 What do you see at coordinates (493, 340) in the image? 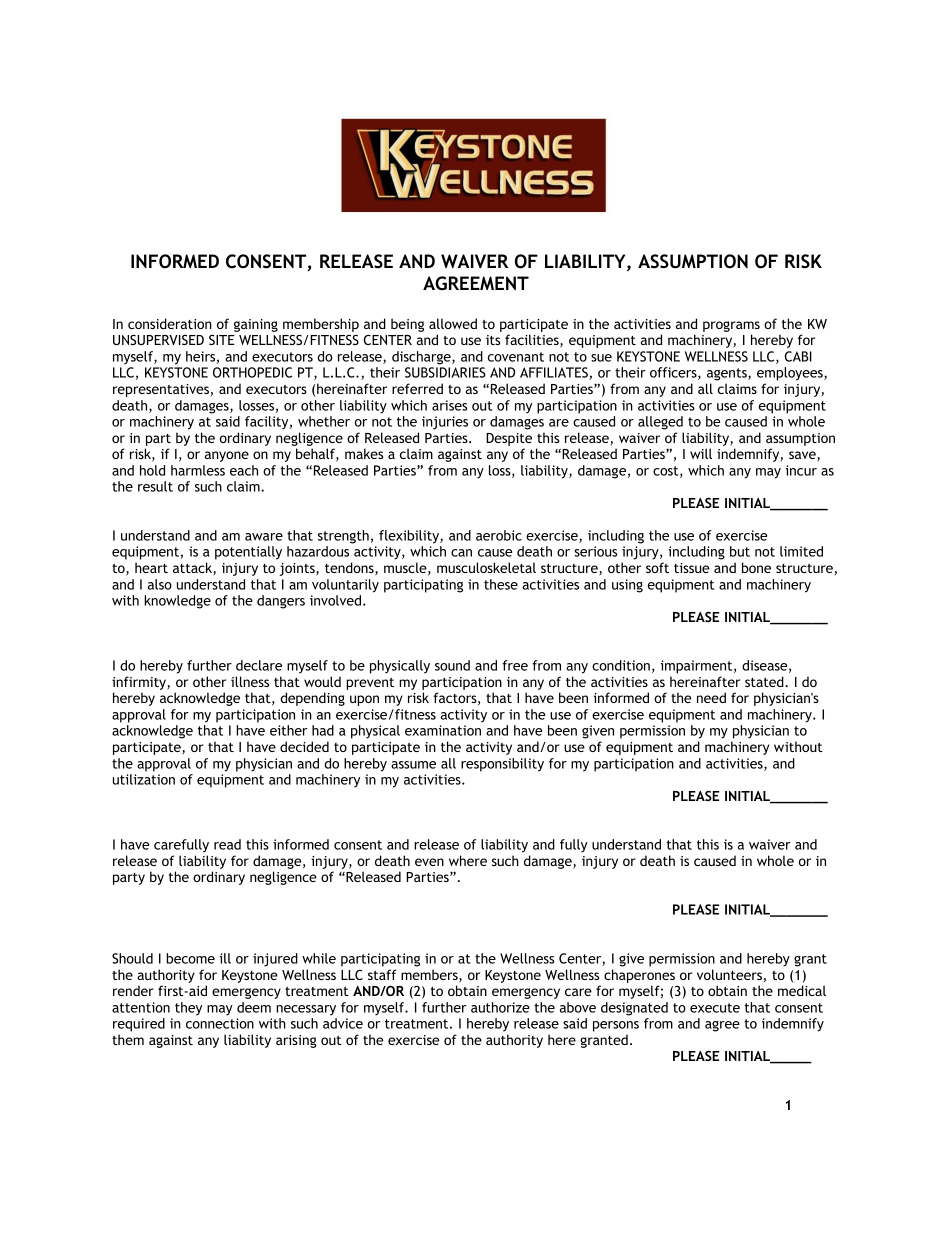
I see `its` at bounding box center [493, 340].
